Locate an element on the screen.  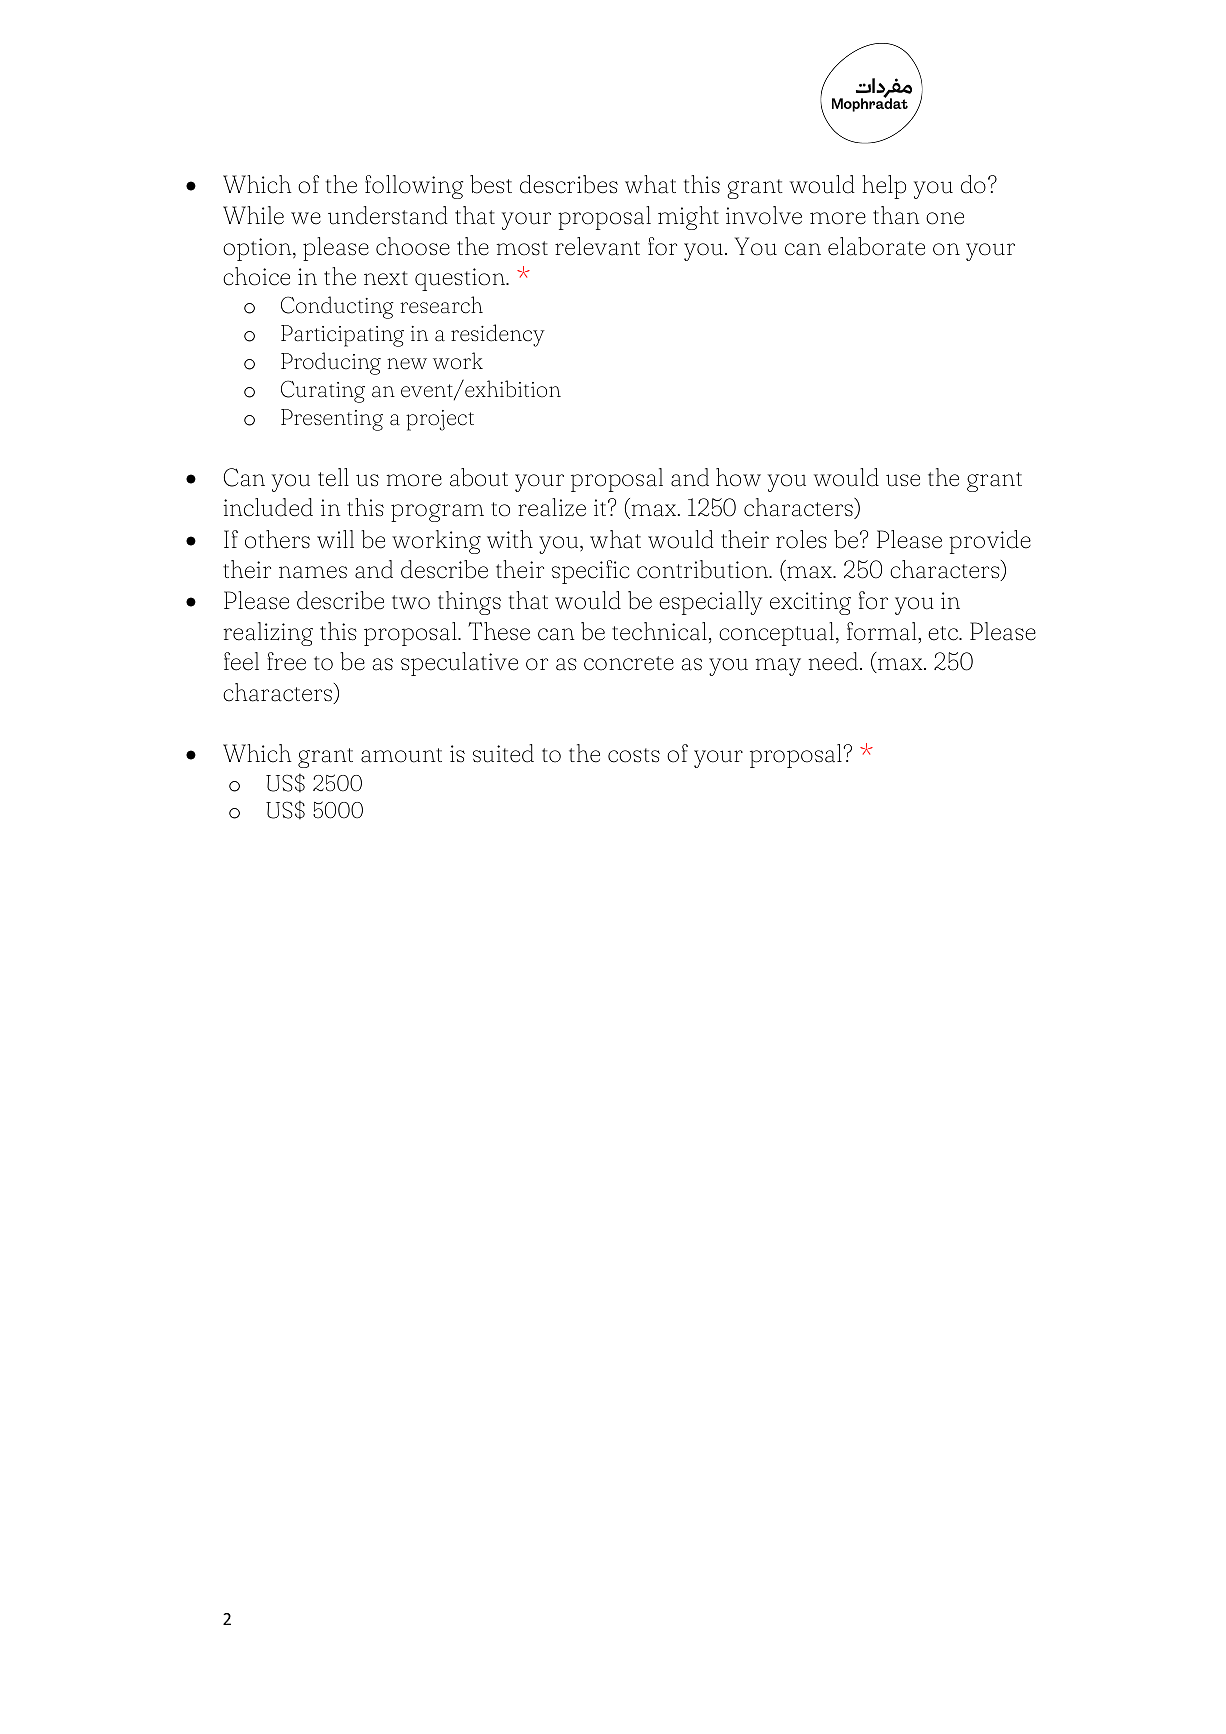
realize is located at coordinates (552, 507).
